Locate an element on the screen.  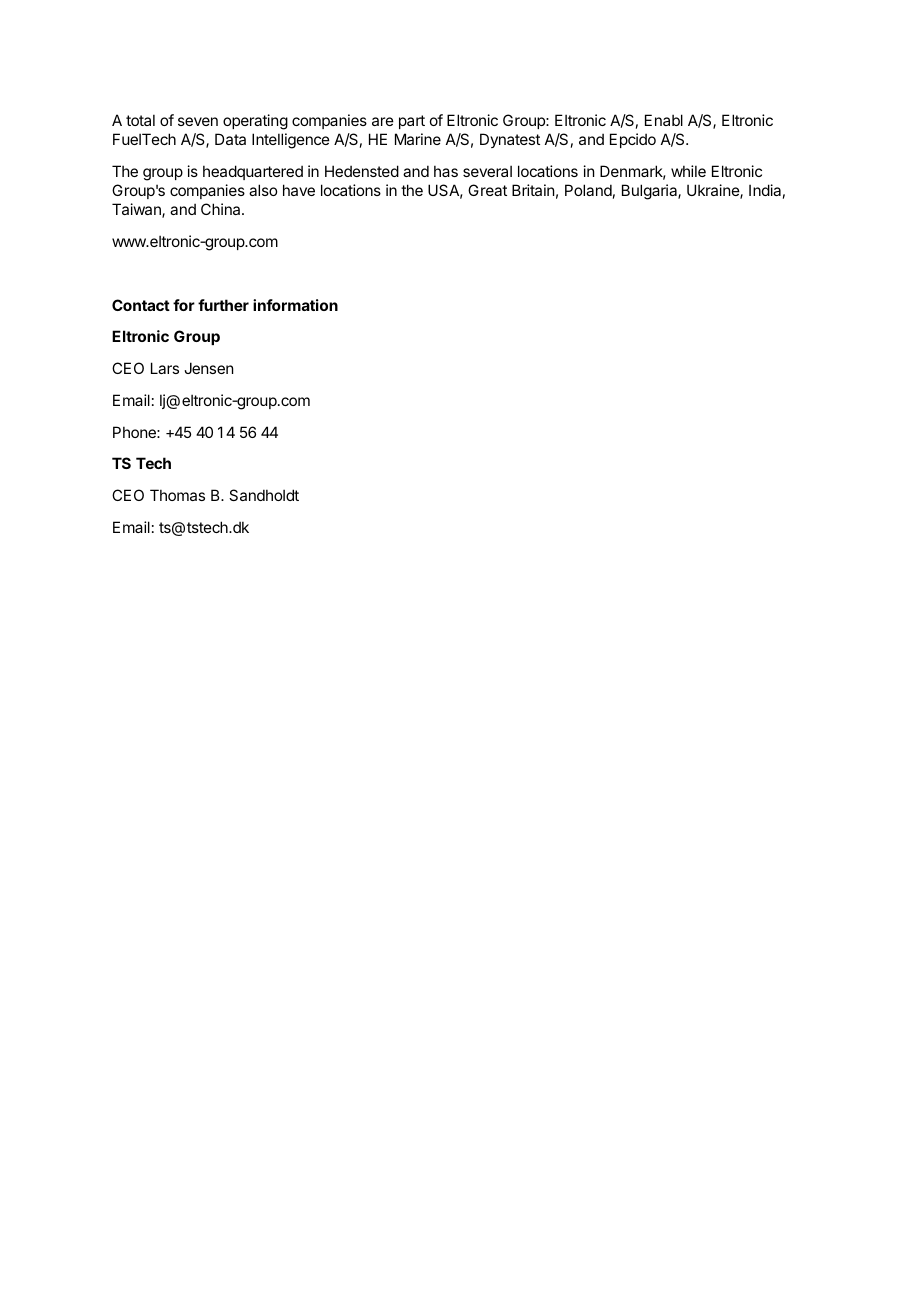
Jensen is located at coordinates (208, 368).
